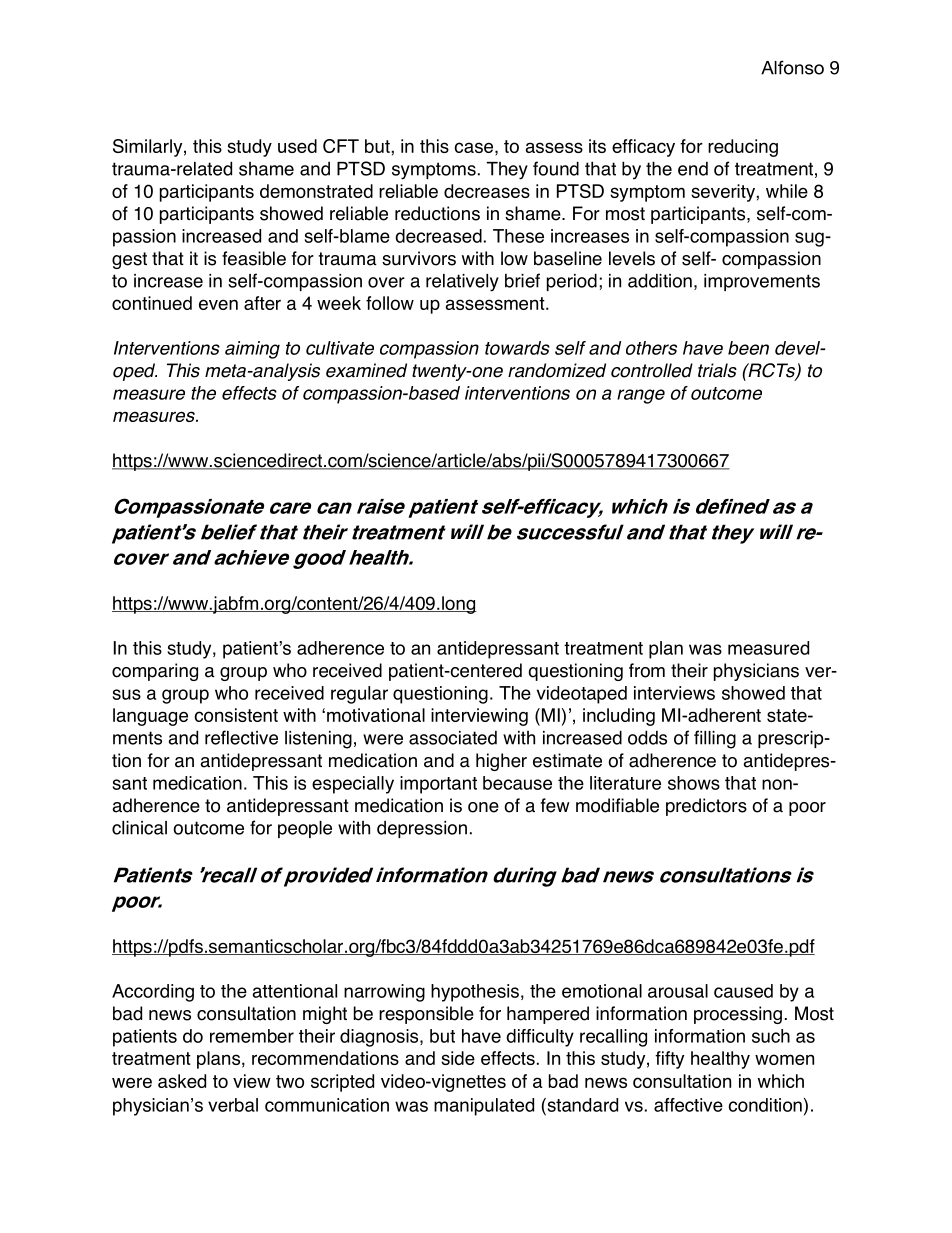  Describe the element at coordinates (487, 191) in the screenshot. I see `decreases` at that location.
